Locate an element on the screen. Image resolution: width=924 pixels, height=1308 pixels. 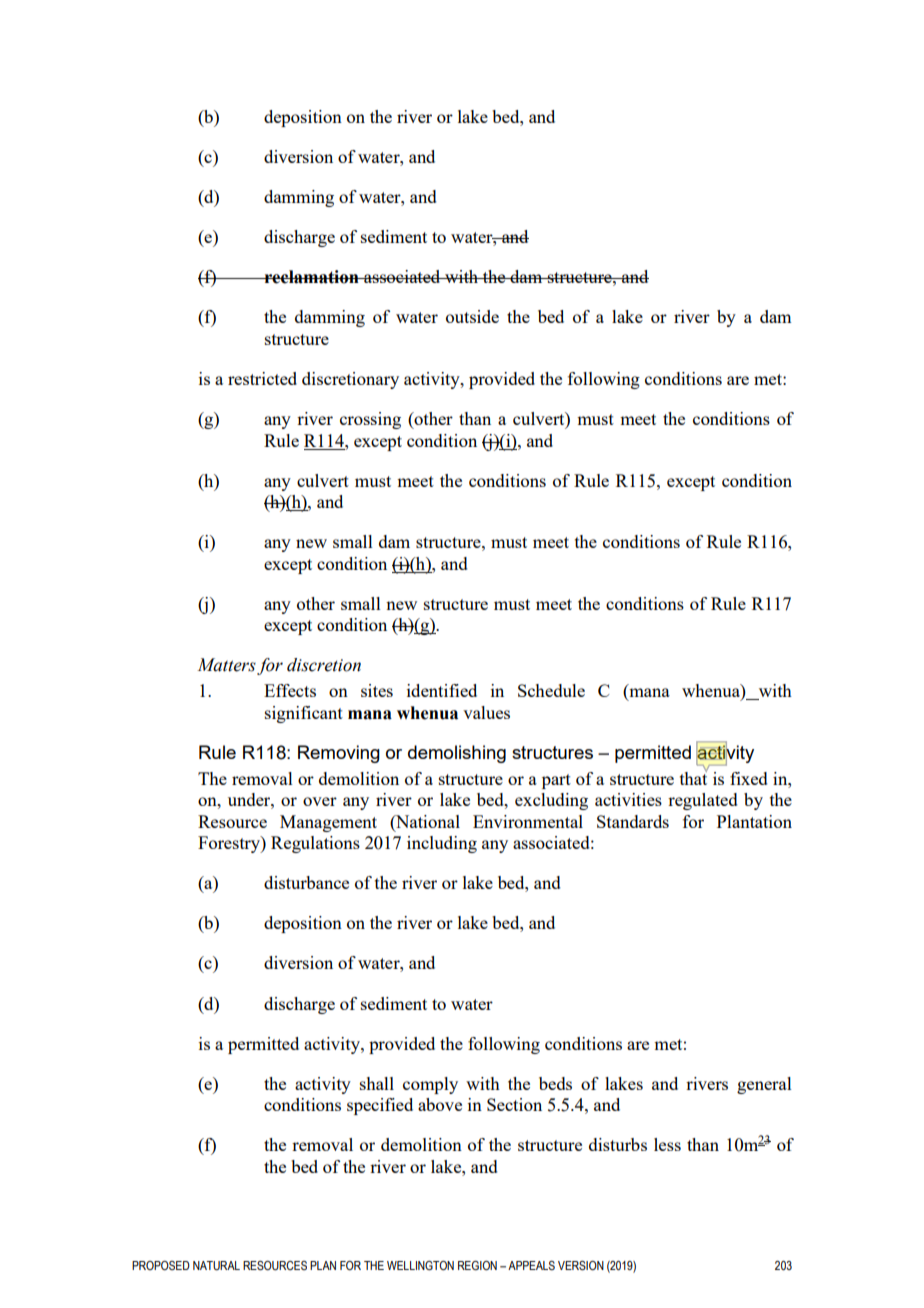
demolishing is located at coordinates (457, 754).
